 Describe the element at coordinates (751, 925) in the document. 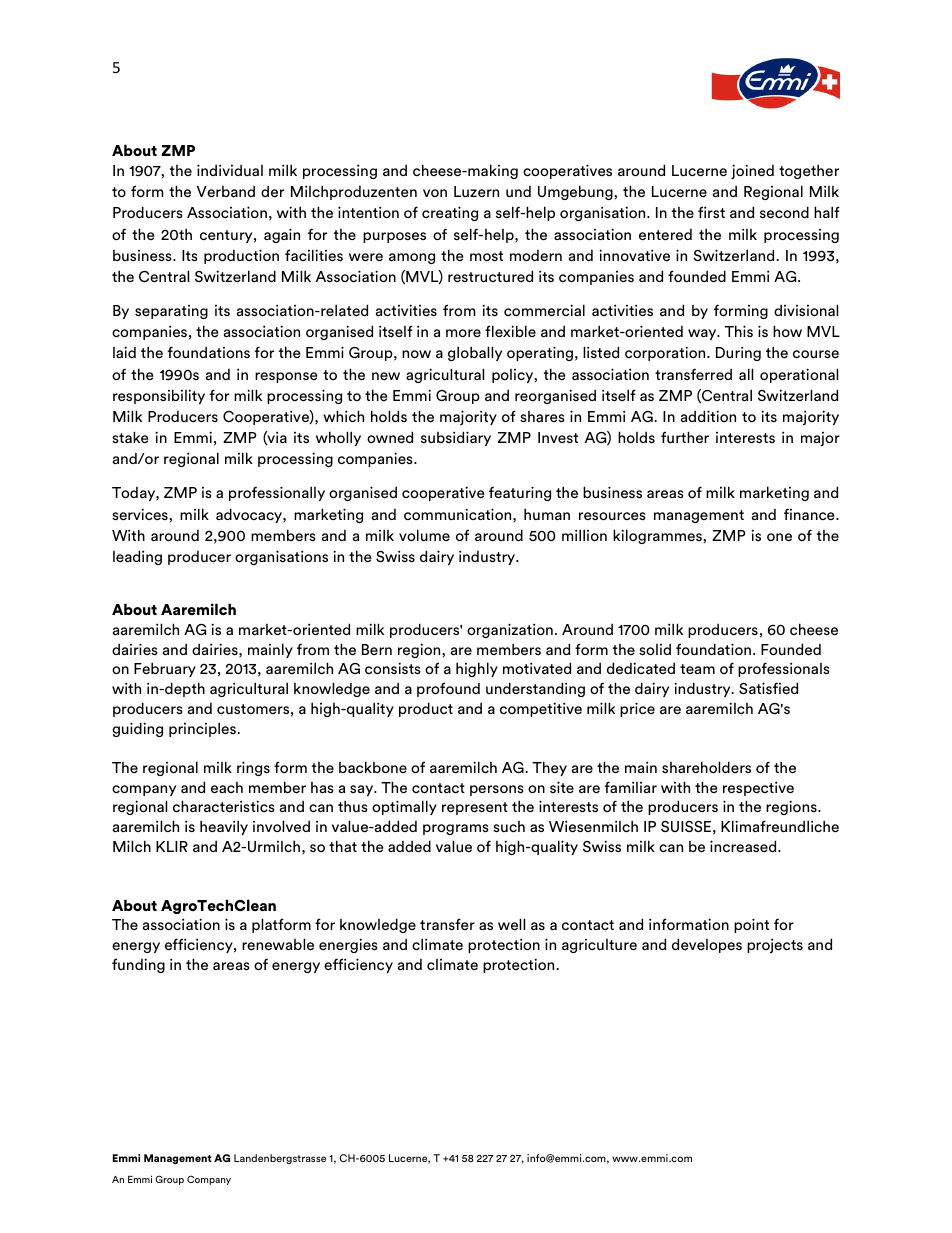

I see `point` at that location.
